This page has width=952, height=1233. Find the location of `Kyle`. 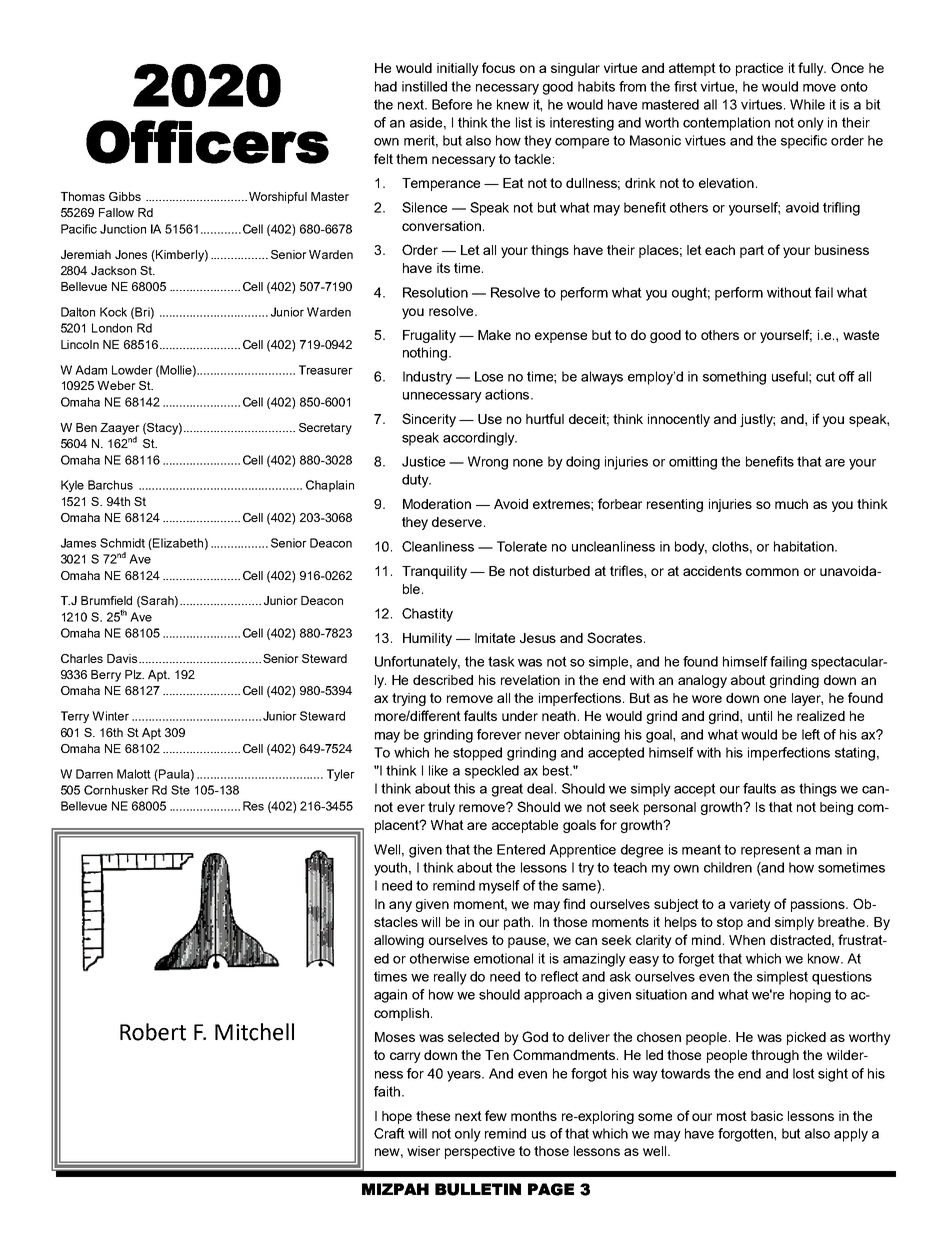

Kyle is located at coordinates (72, 486).
